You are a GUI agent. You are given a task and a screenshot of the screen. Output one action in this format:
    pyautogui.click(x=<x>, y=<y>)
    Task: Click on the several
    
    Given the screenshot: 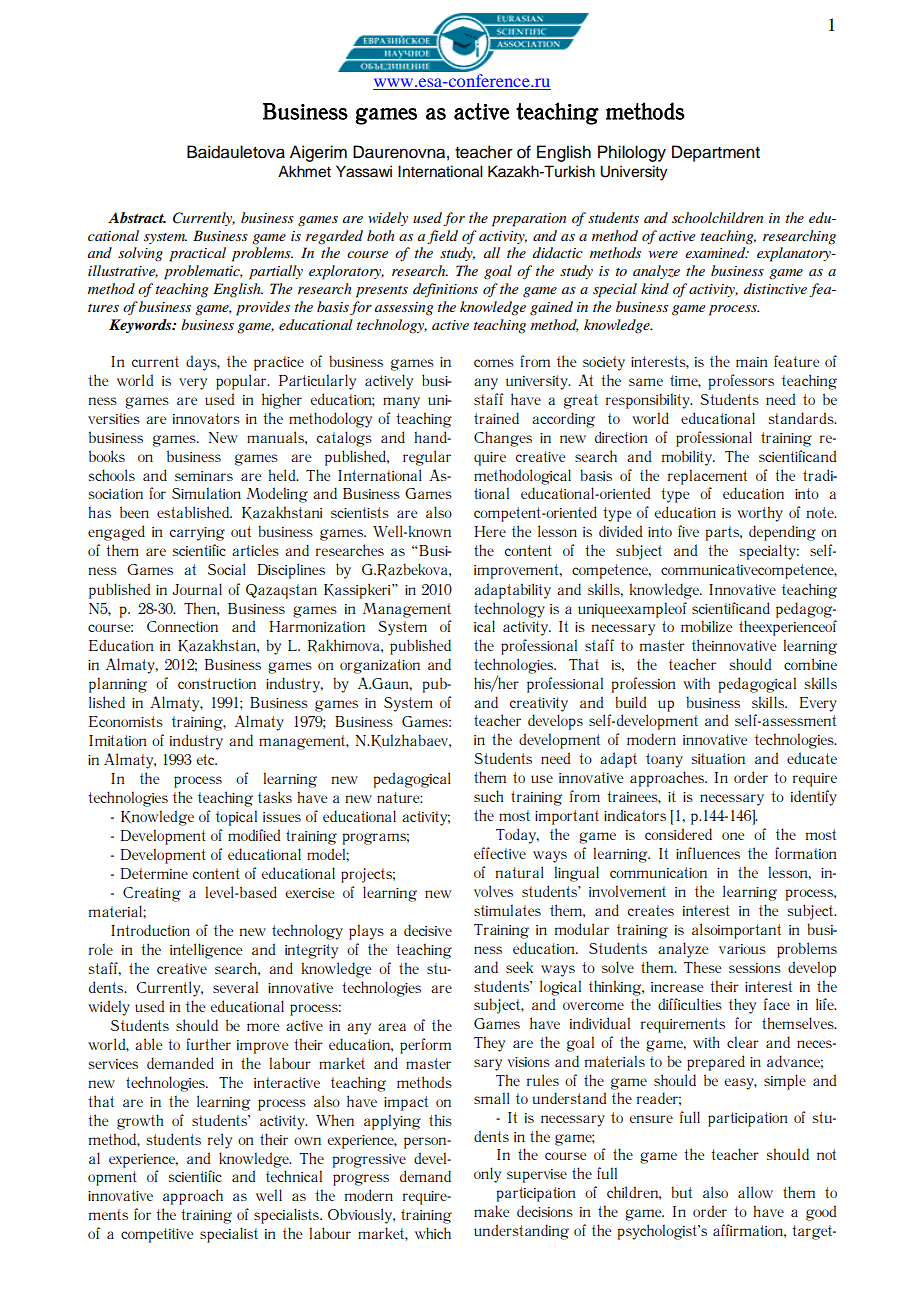 What is the action you would take?
    pyautogui.click(x=235, y=987)
